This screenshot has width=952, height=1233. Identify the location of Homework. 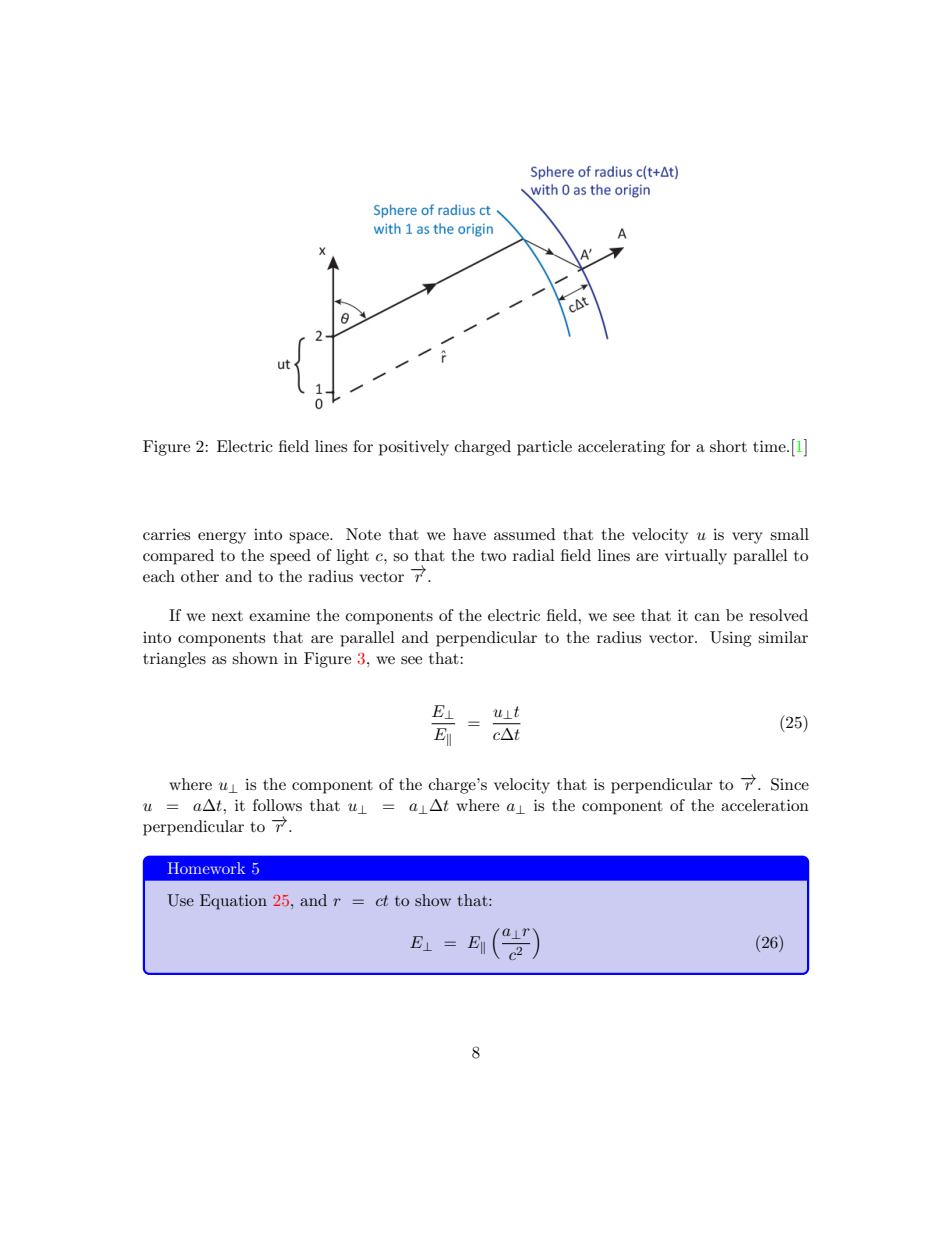
(206, 868).
